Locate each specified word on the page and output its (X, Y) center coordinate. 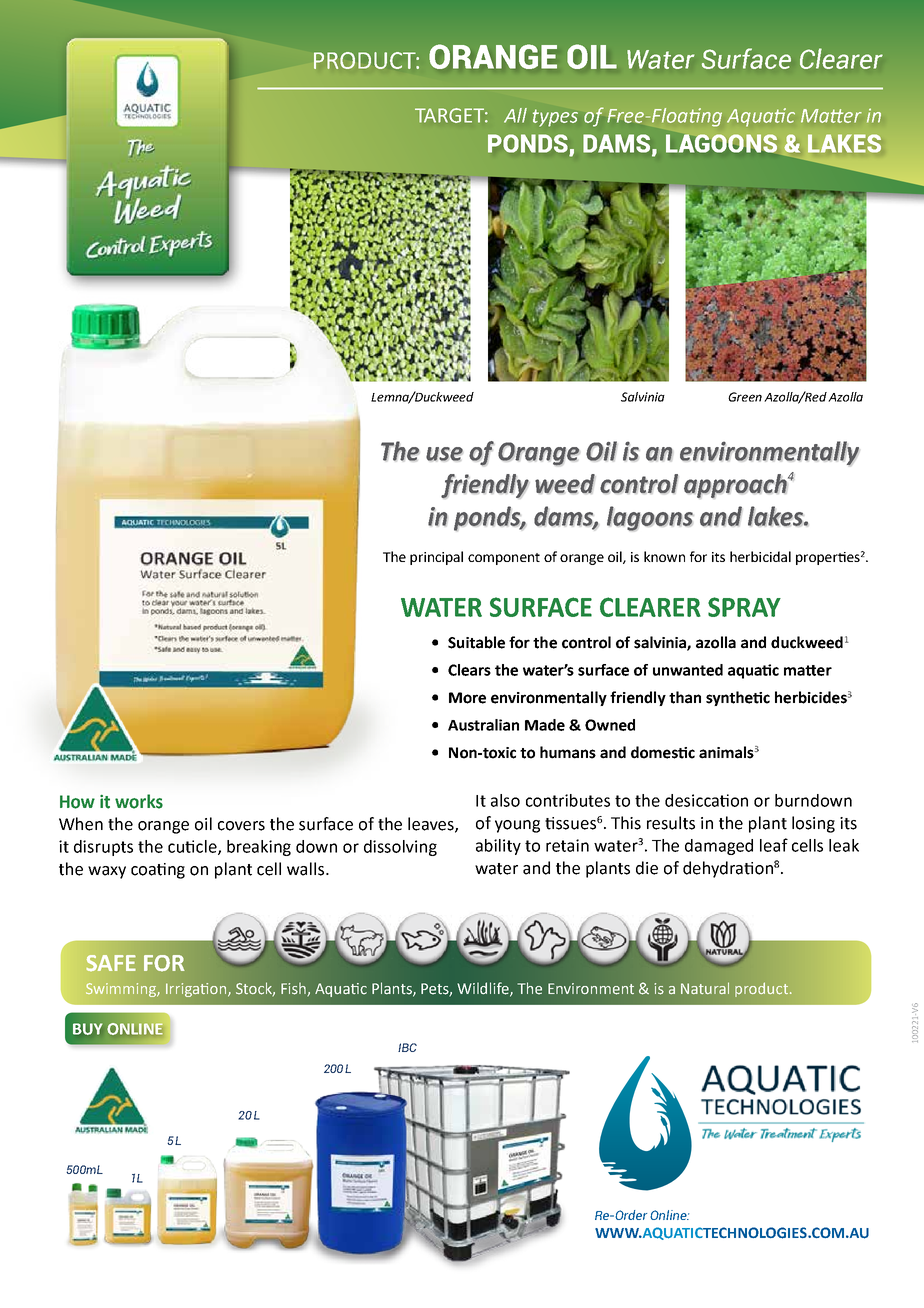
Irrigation (197, 990)
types (555, 118)
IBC (407, 1047)
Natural (705, 988)
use (444, 454)
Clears (469, 670)
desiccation (706, 800)
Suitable (476, 642)
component (504, 559)
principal (436, 558)
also (505, 800)
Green (745, 397)
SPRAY (744, 607)
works (139, 801)
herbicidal (760, 556)
